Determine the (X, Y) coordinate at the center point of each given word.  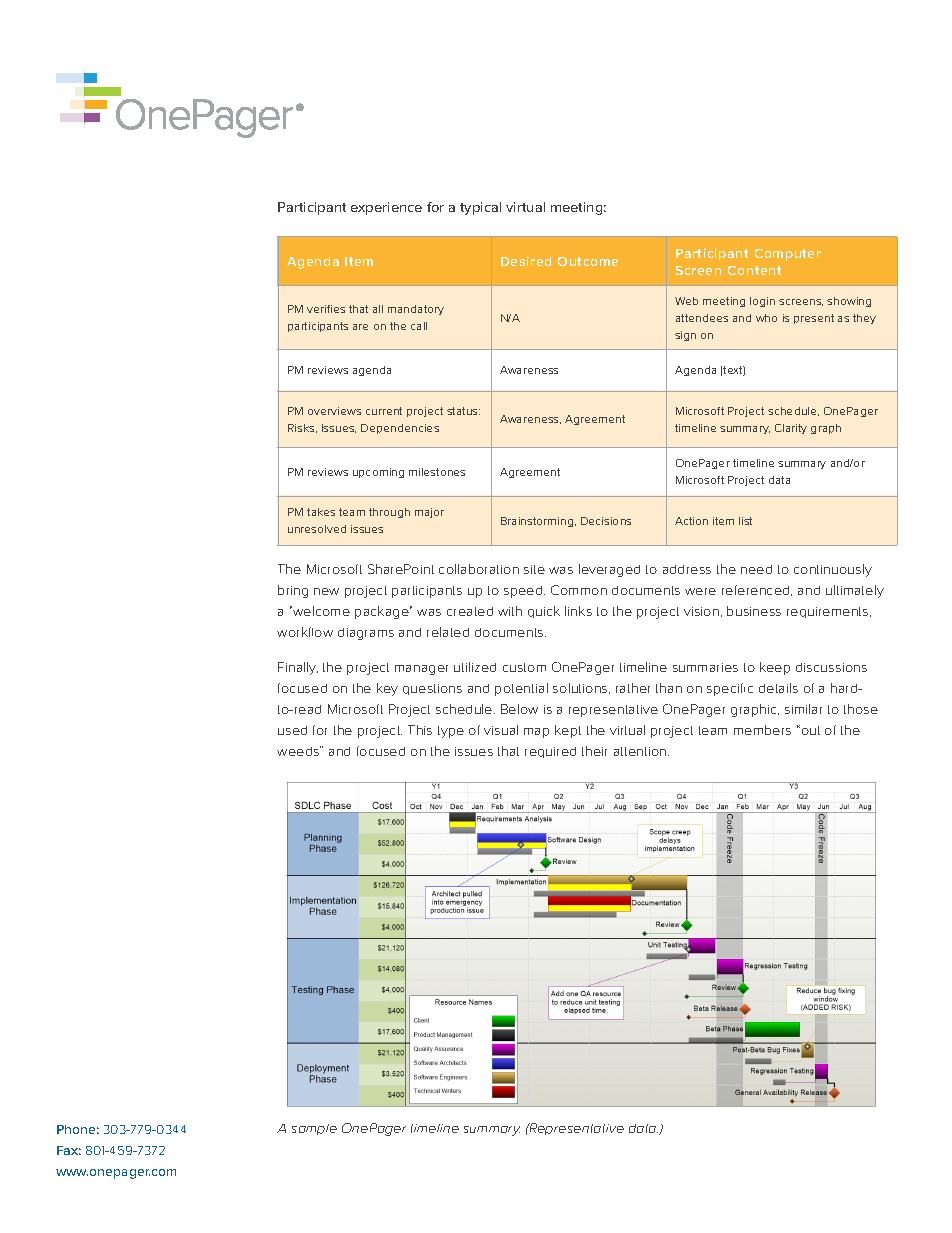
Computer (788, 255)
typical (480, 208)
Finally (298, 668)
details (778, 688)
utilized (475, 667)
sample (314, 1129)
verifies (326, 309)
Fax (69, 1150)
